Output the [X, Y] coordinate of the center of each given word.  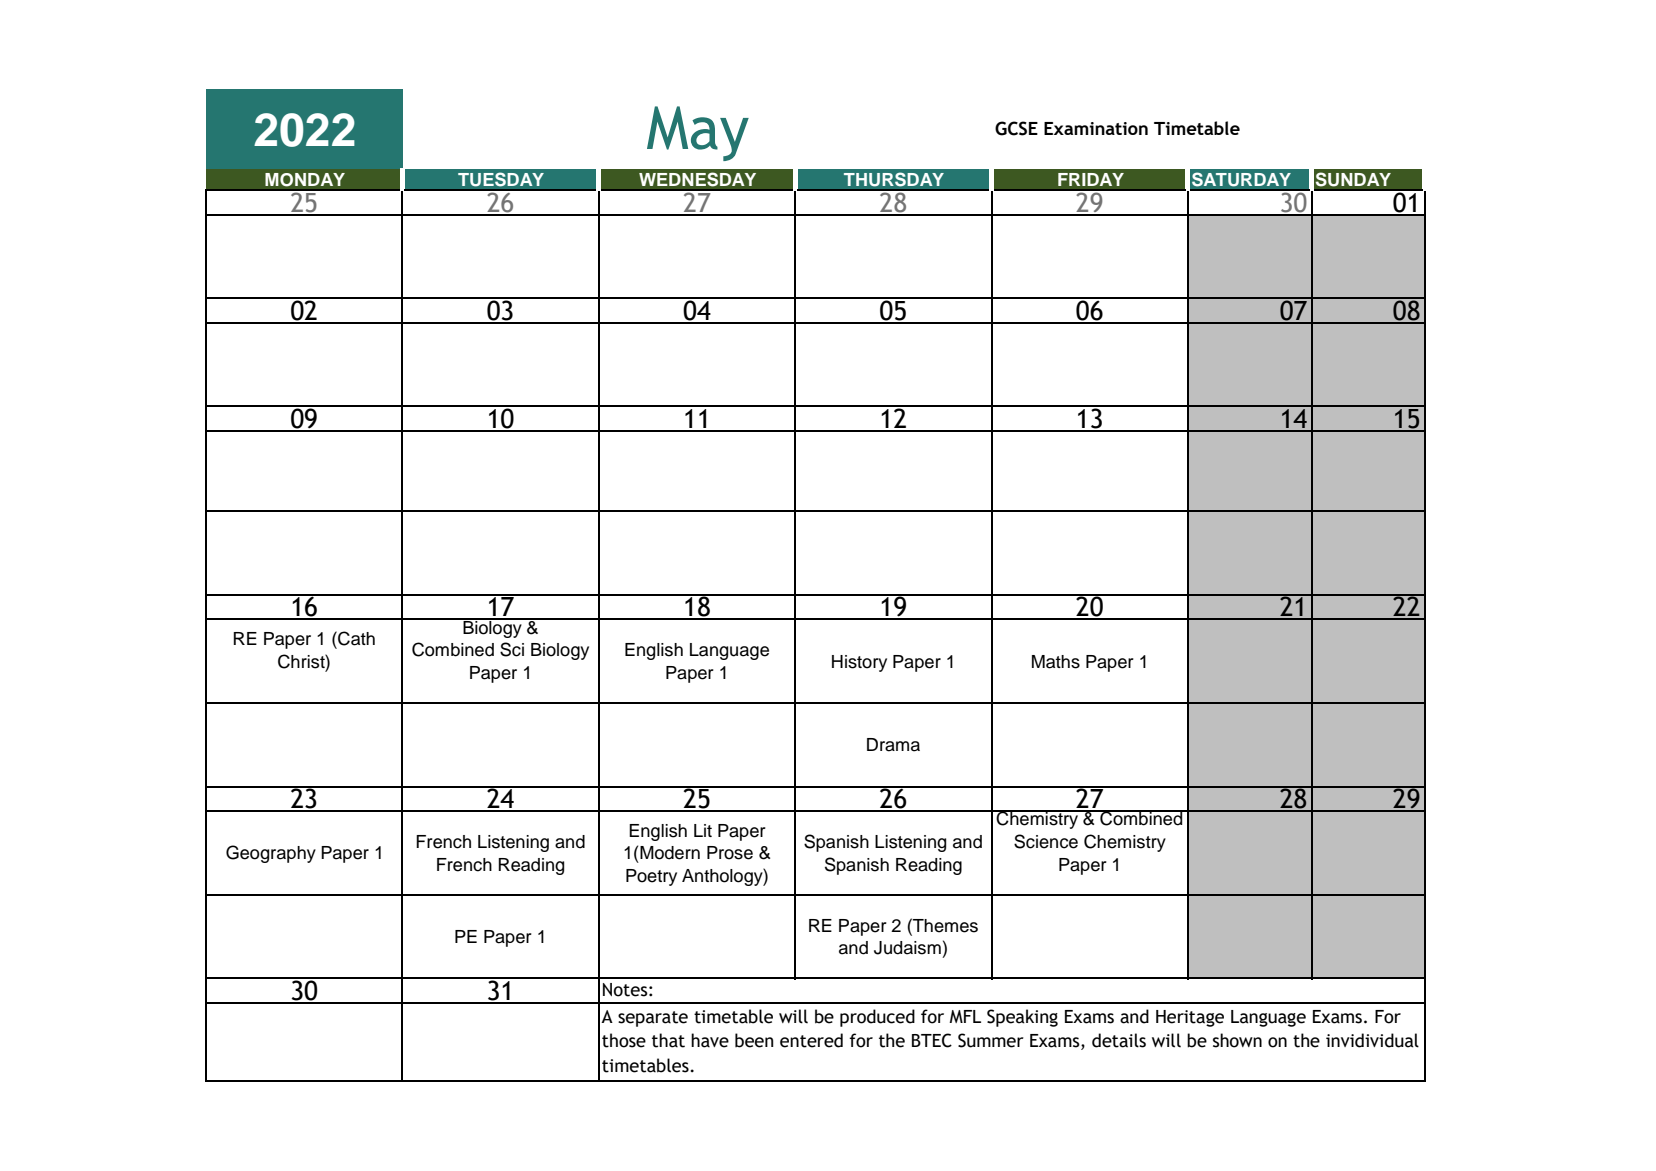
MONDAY [305, 180]
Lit [703, 830]
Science [1046, 841]
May [698, 133]
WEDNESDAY [698, 179]
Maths [1056, 662]
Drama [893, 745]
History [859, 663]
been [754, 1040]
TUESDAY [500, 179]
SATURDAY [1241, 179]
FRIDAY [1091, 179]
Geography [271, 854]
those [624, 1040]
